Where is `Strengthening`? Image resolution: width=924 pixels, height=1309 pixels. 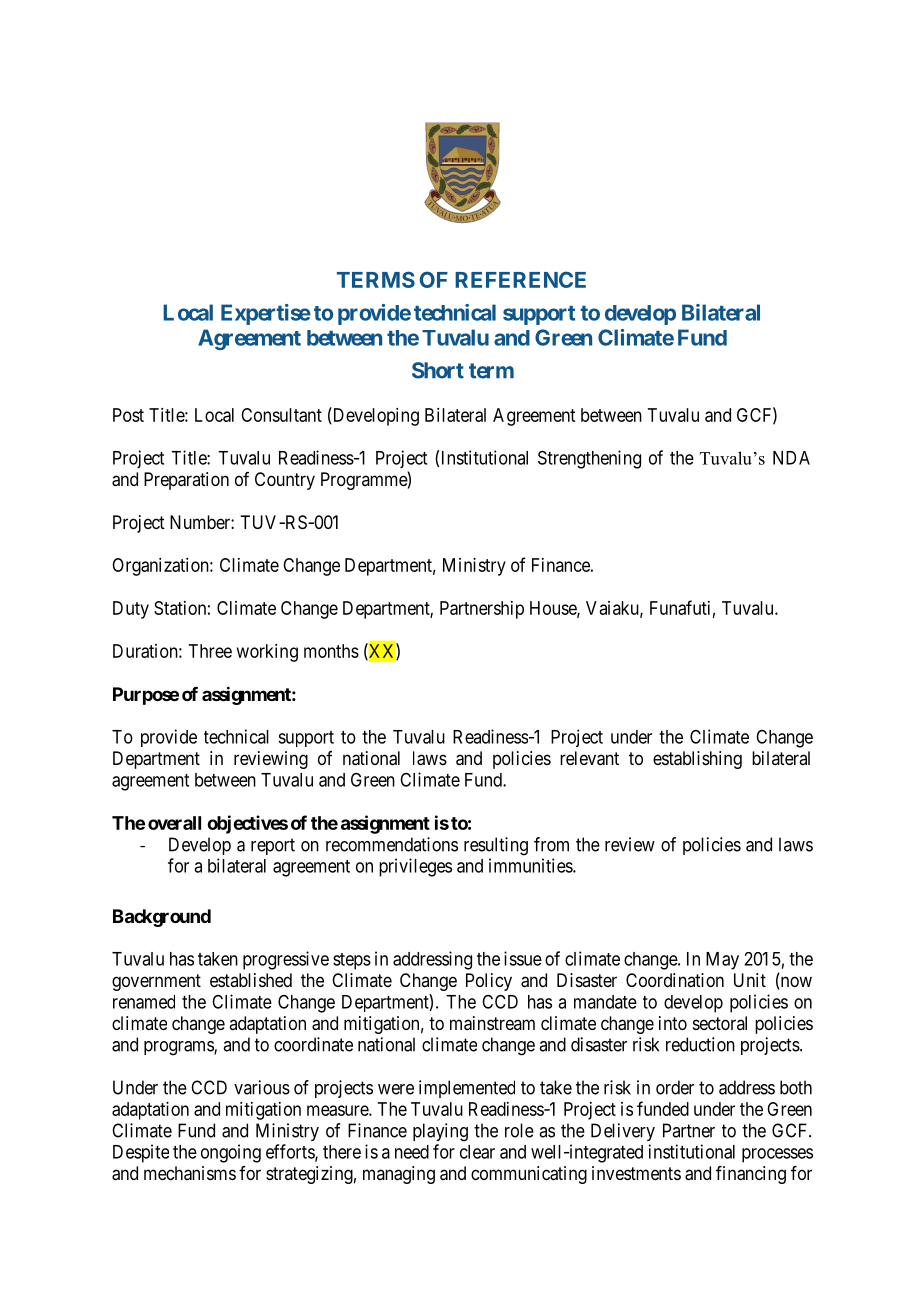 Strengthening is located at coordinates (589, 459).
